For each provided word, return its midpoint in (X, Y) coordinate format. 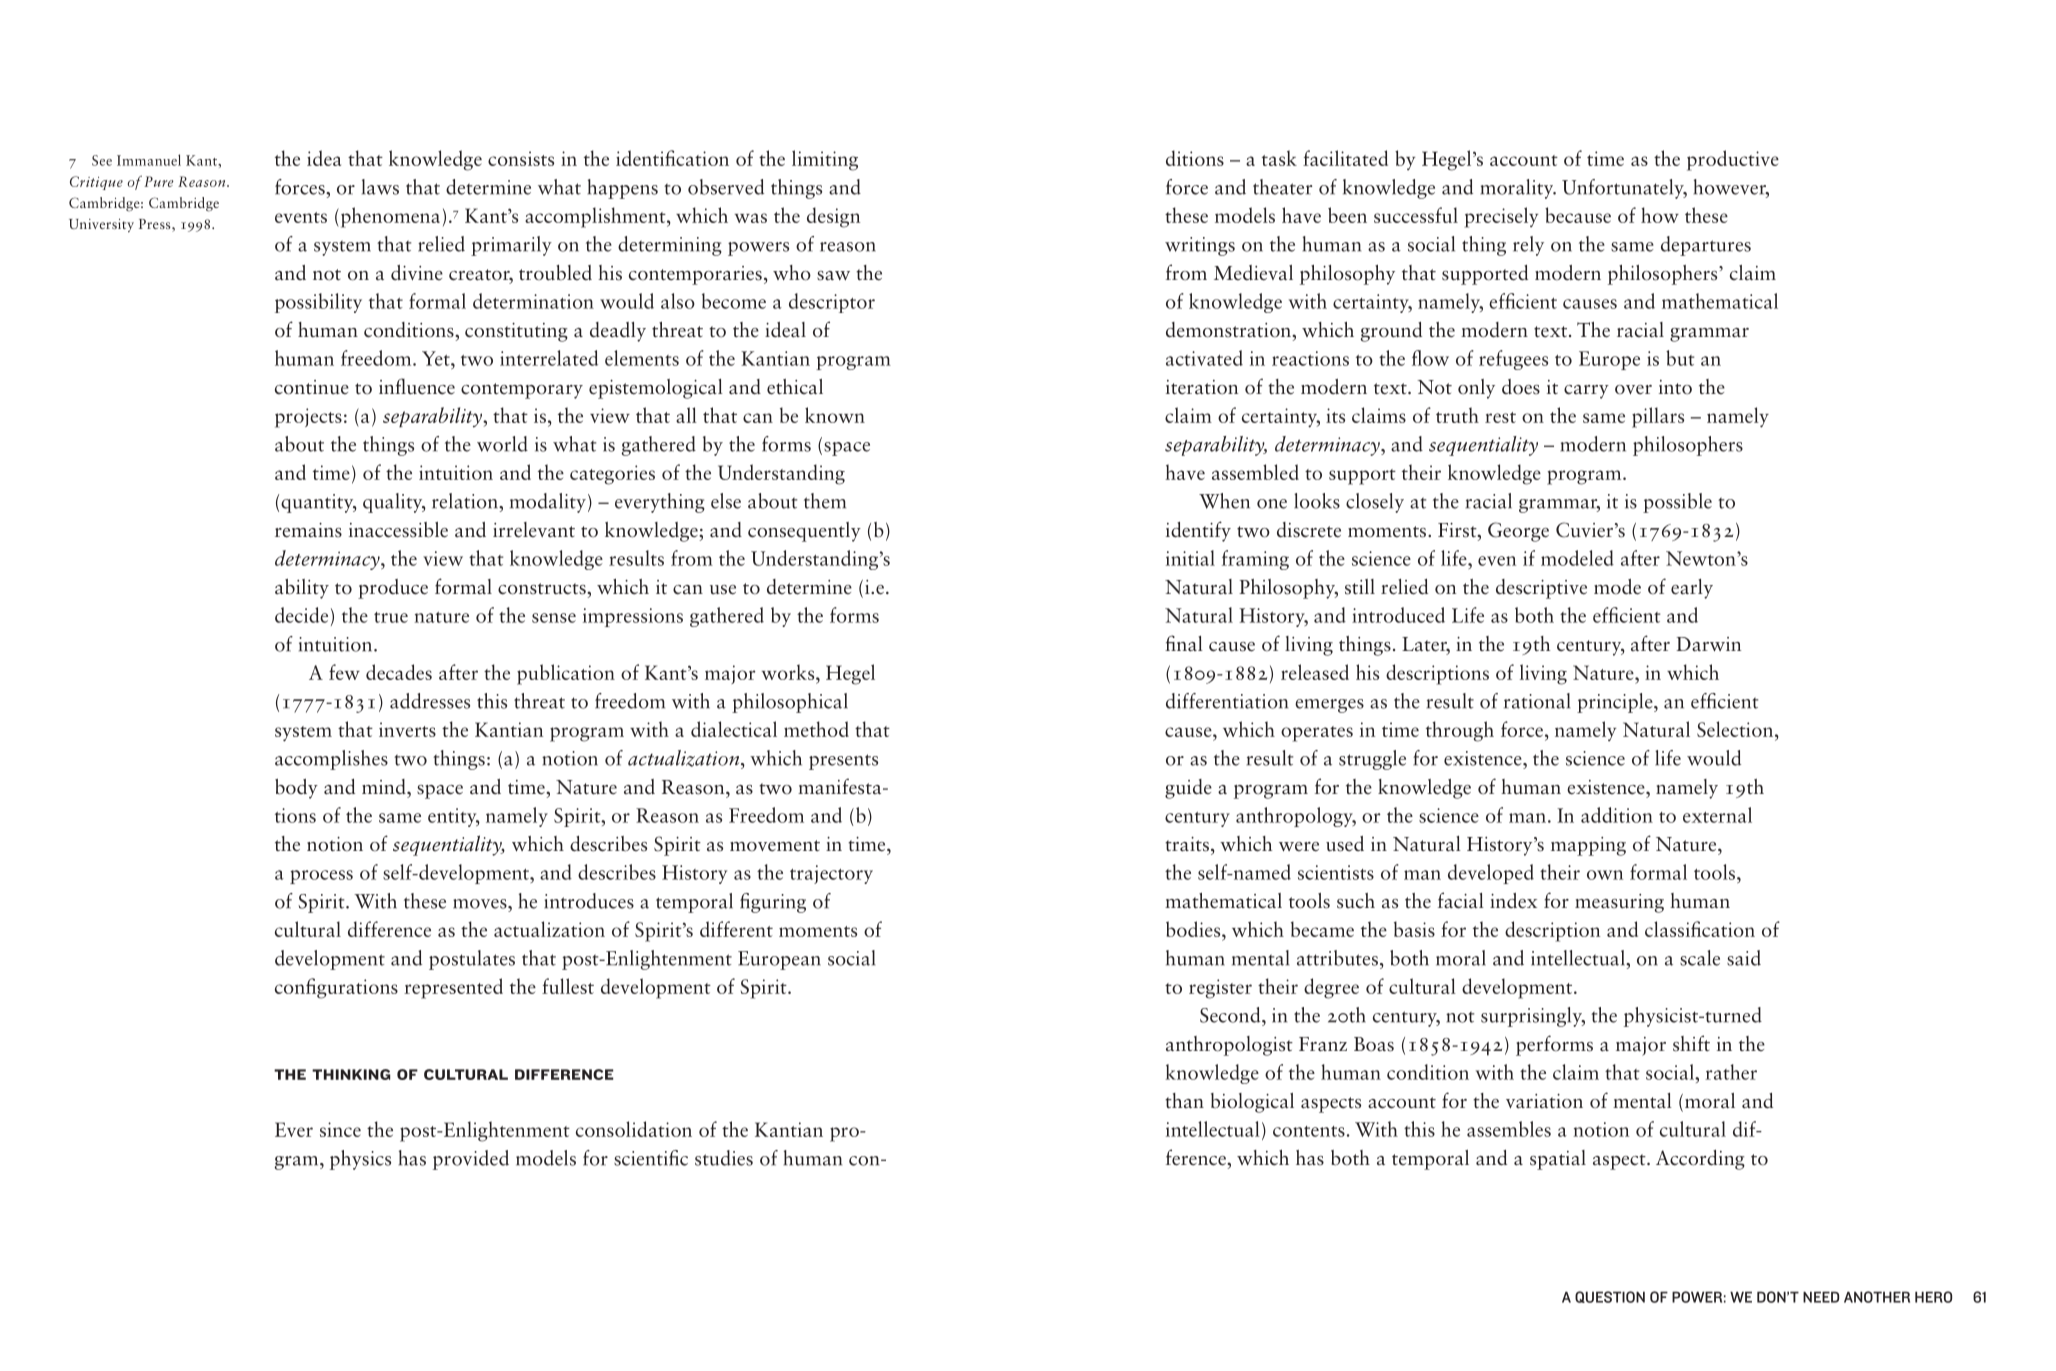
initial (1190, 558)
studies (724, 1158)
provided (471, 1160)
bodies (1194, 929)
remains (308, 530)
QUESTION (1610, 1297)
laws (380, 187)
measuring (1619, 903)
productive (1733, 160)
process (321, 877)
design (833, 217)
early (1692, 589)
